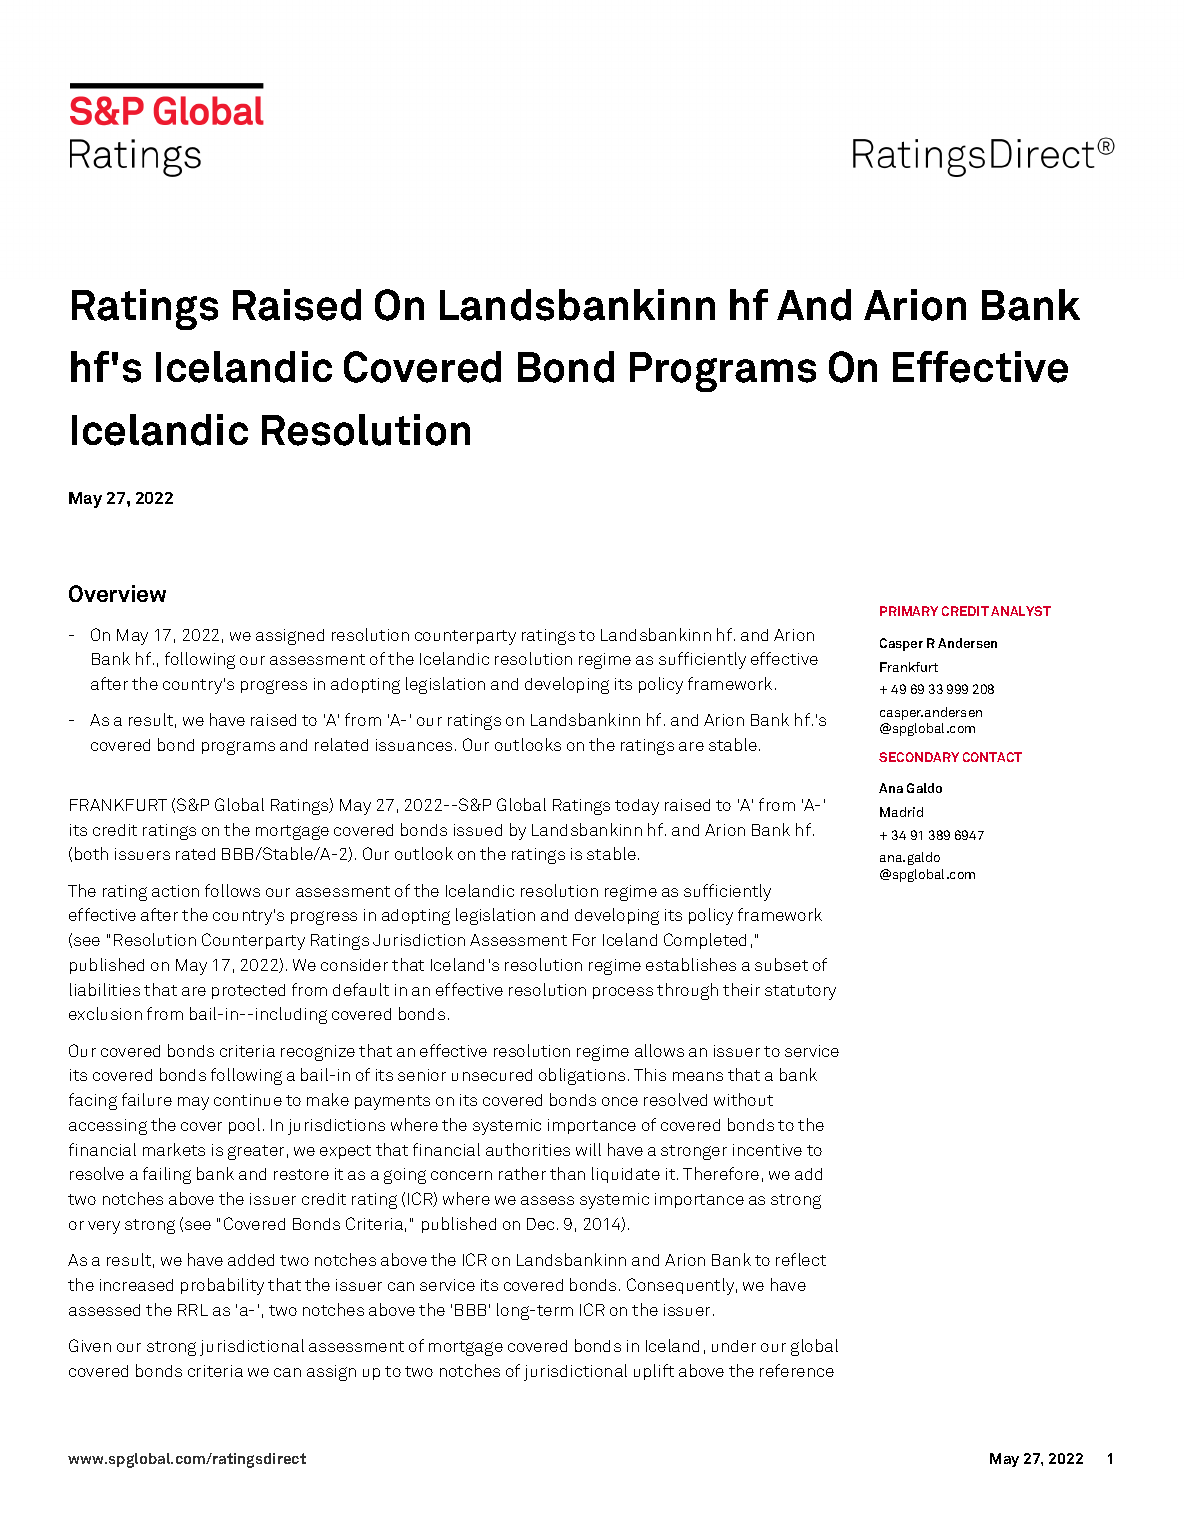 The height and width of the screenshot is (1532, 1184). What do you see at coordinates (248, 991) in the screenshot?
I see `protected` at bounding box center [248, 991].
